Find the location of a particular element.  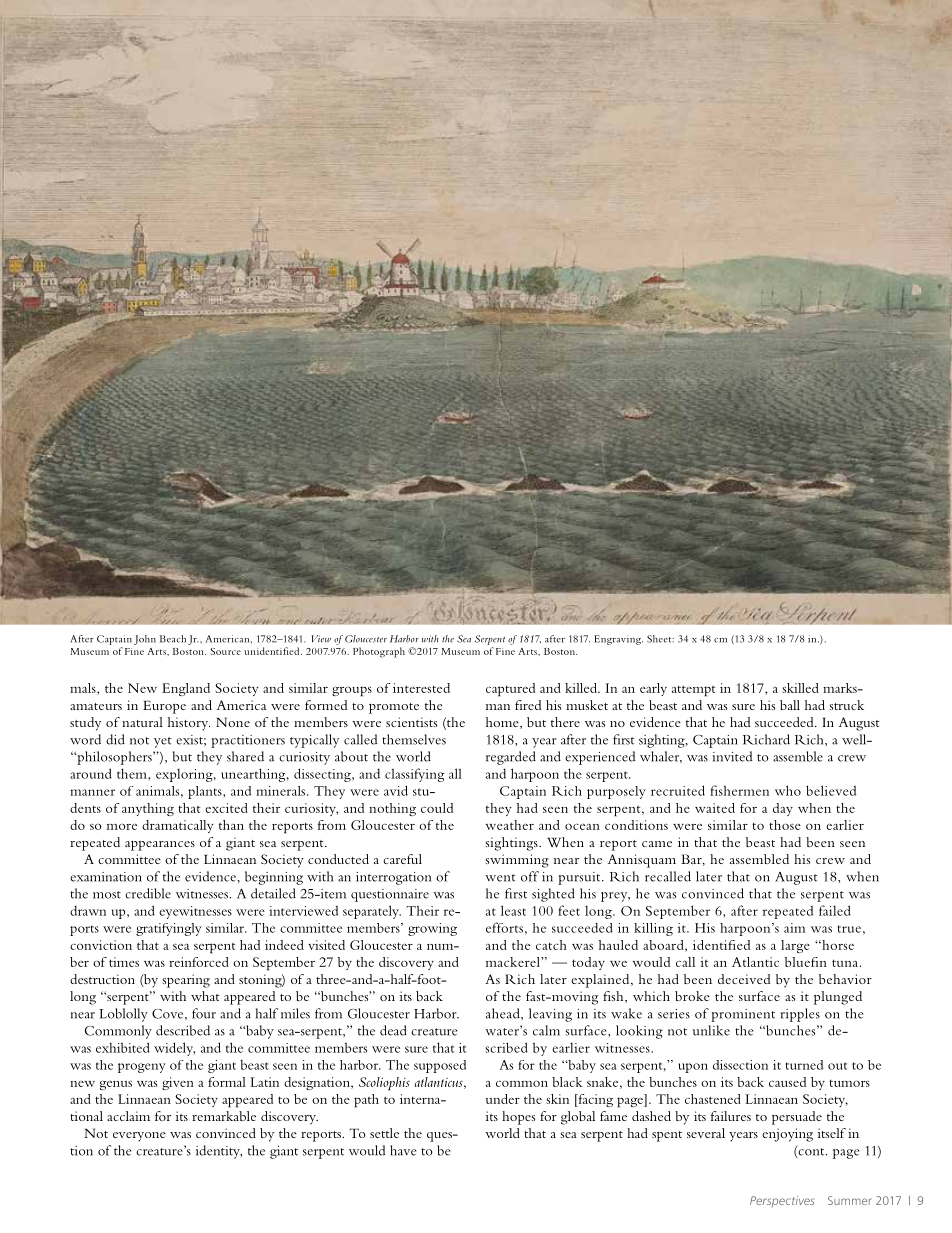

failed is located at coordinates (835, 910).
